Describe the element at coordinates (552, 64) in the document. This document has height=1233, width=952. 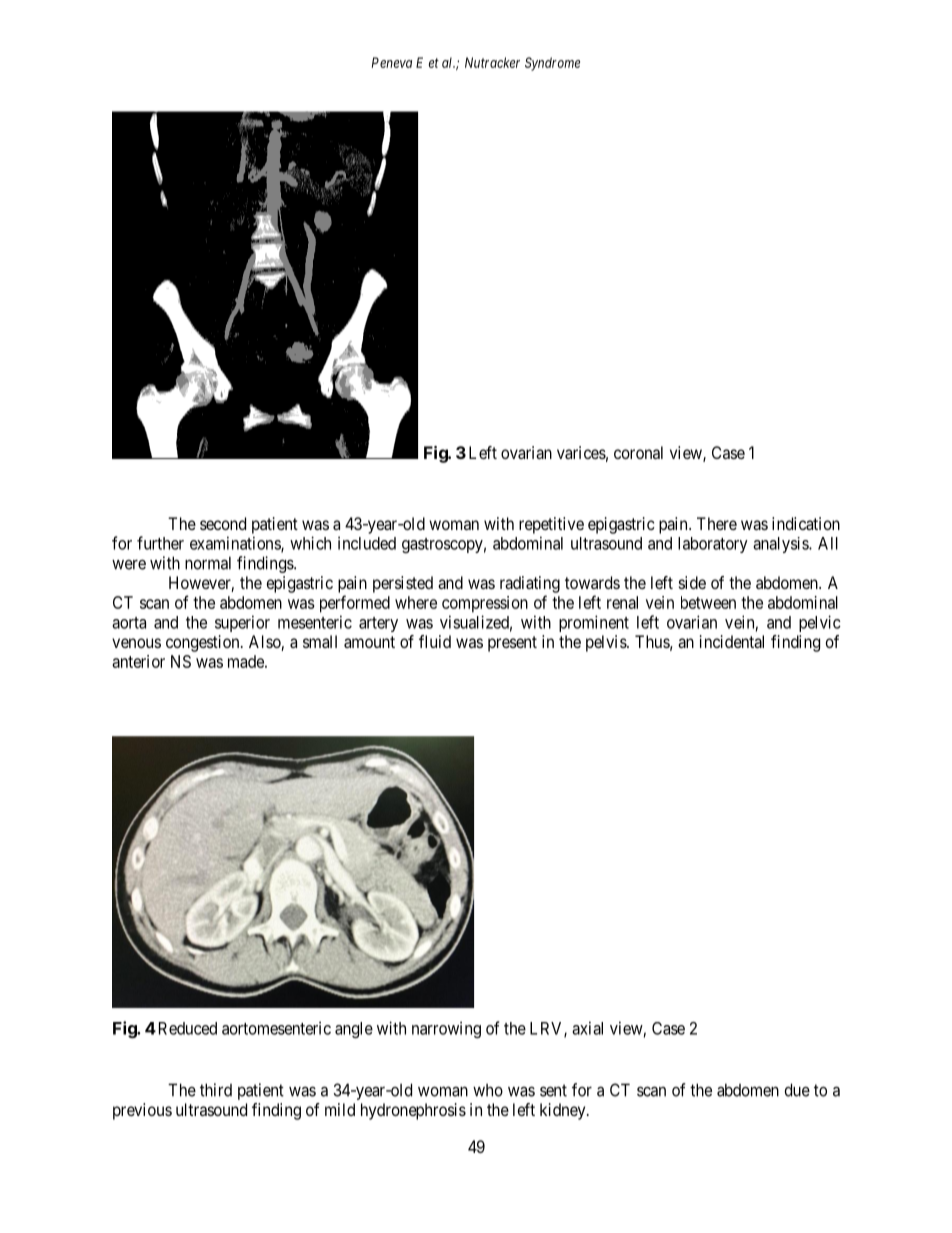
I see `Syndrome` at that location.
